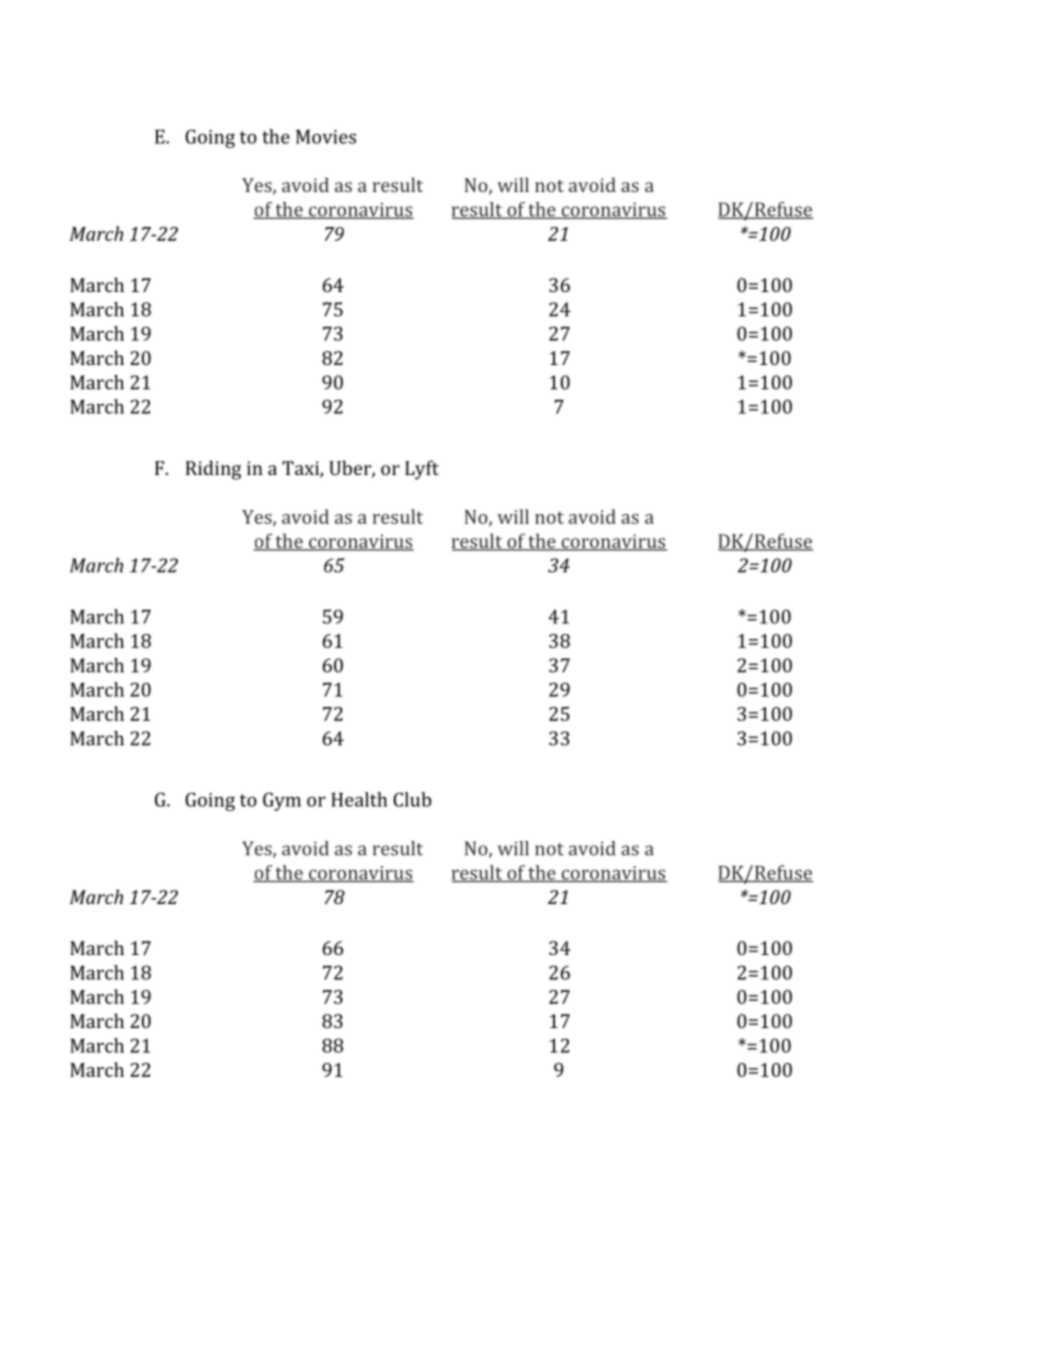 The image size is (1045, 1352). I want to click on Riding, so click(213, 470).
